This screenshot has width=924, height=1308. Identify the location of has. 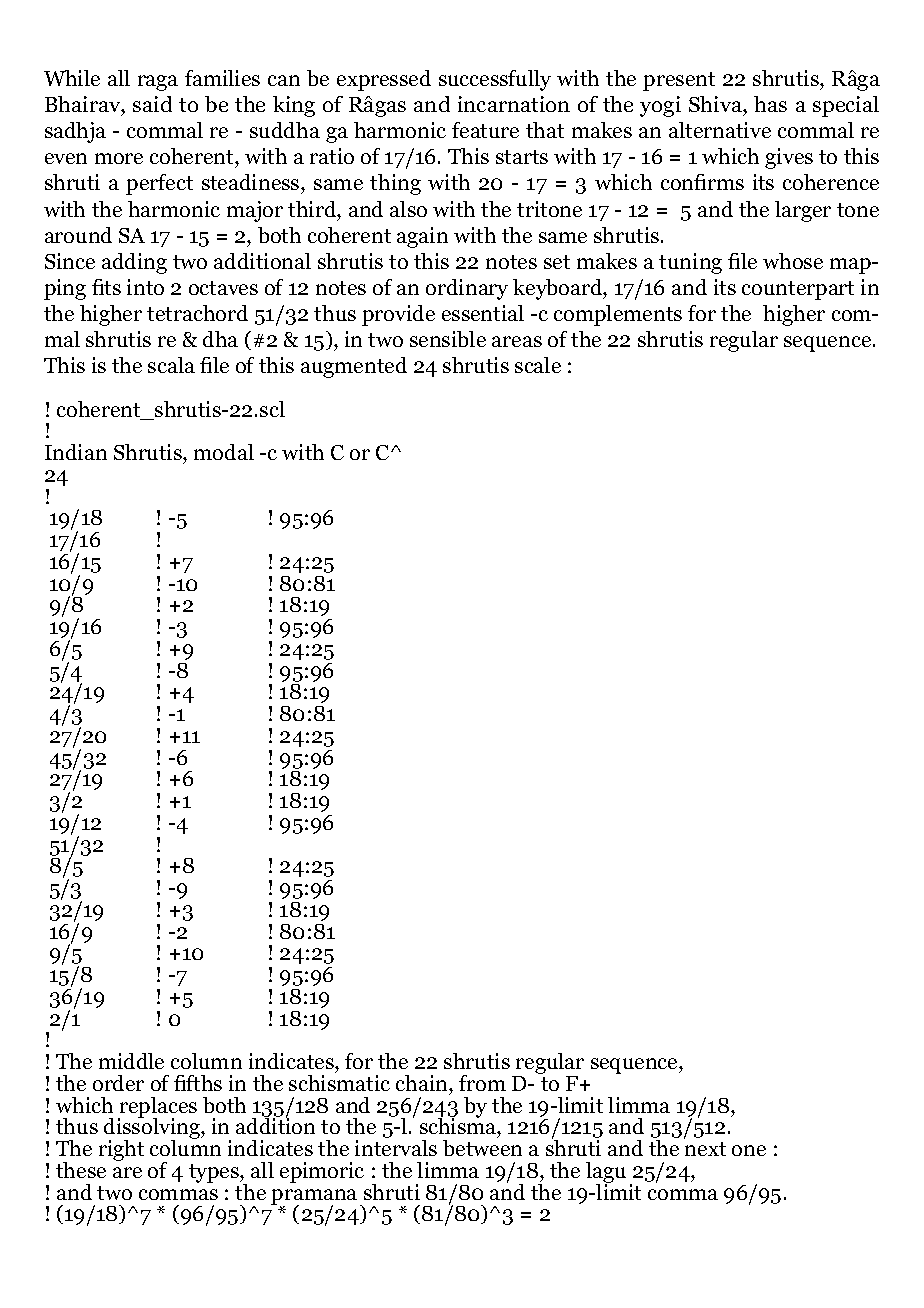
(770, 104).
